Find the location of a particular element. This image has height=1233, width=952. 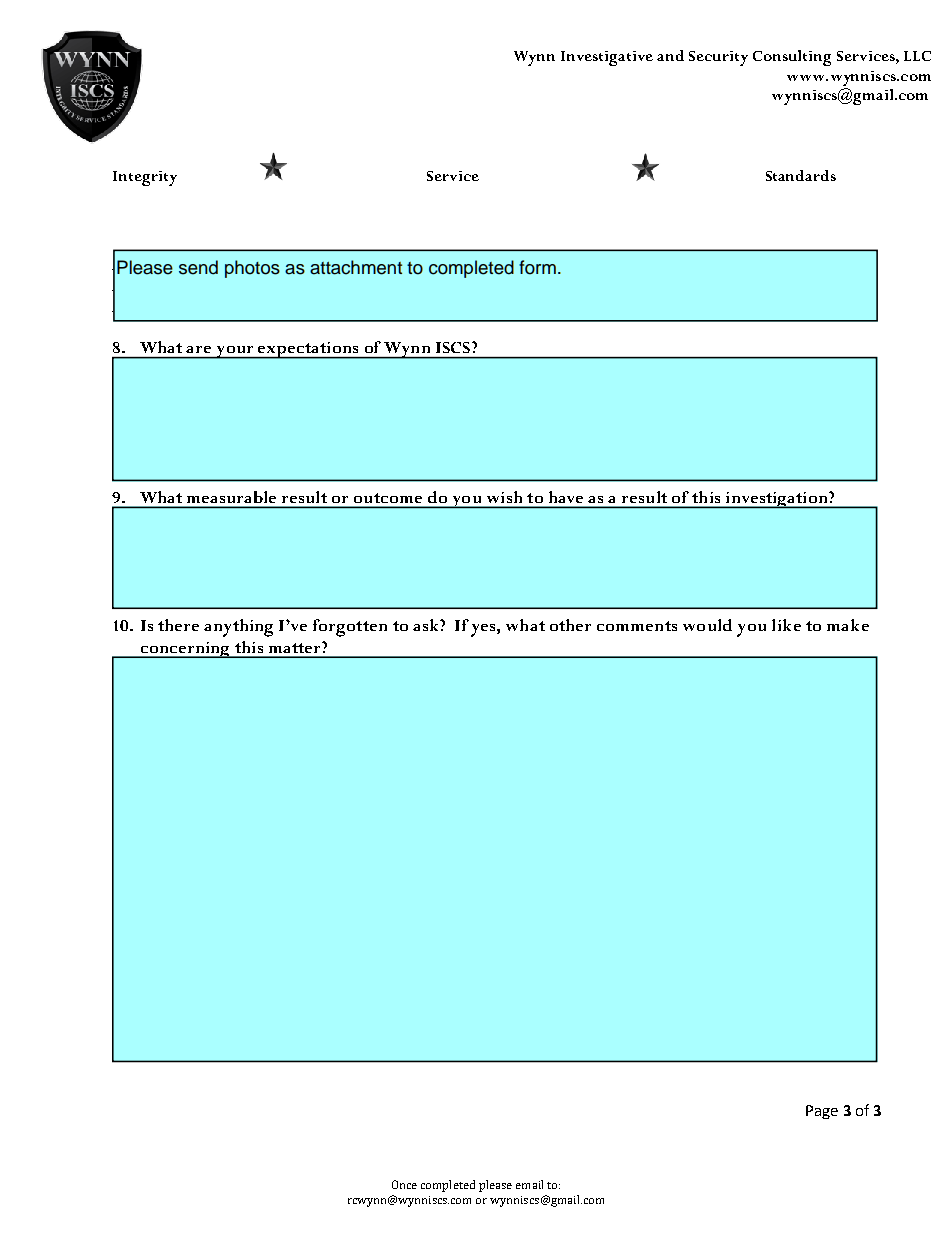

are is located at coordinates (198, 349).
